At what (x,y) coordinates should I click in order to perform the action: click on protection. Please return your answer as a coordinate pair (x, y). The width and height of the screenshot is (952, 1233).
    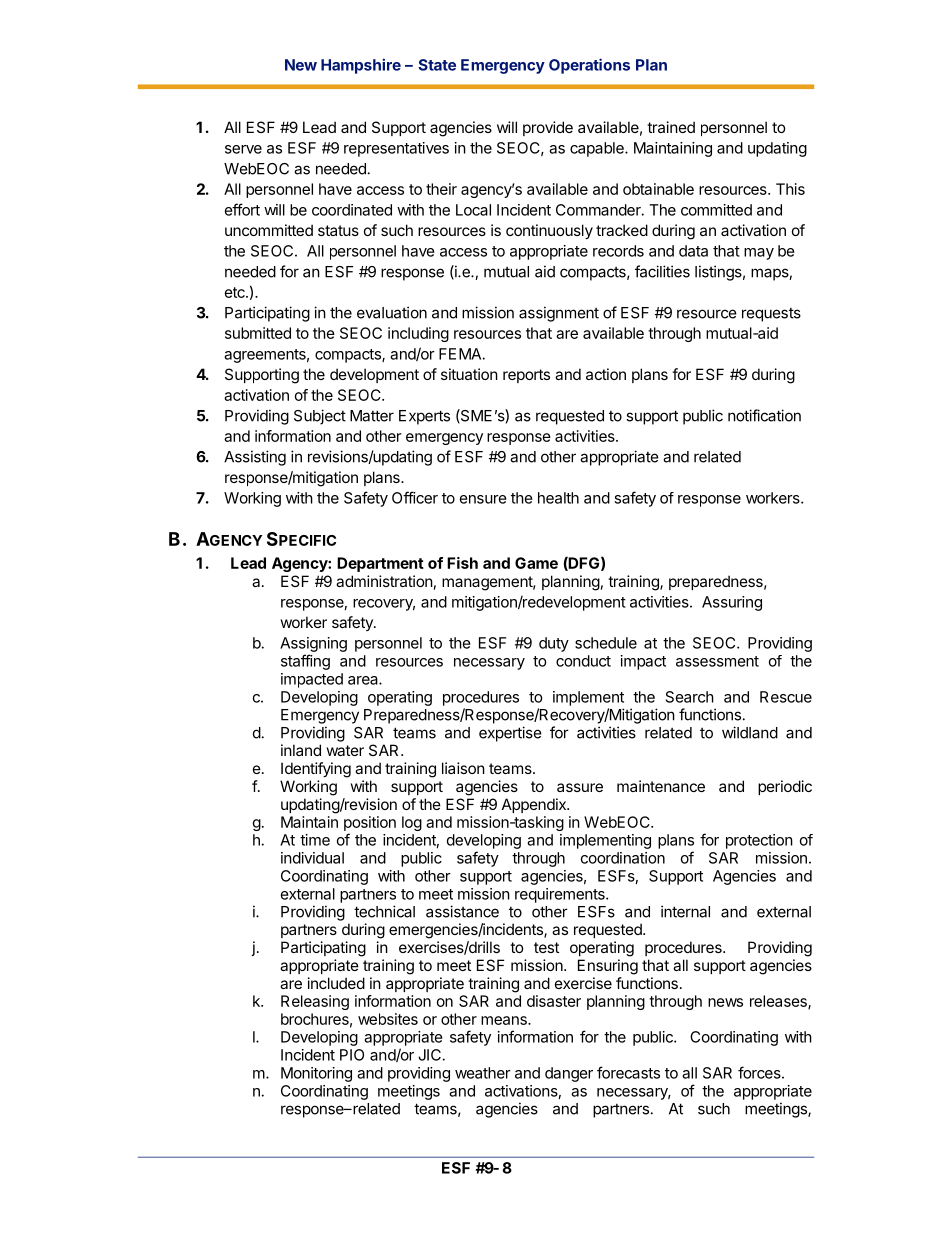
    Looking at the image, I should click on (759, 841).
